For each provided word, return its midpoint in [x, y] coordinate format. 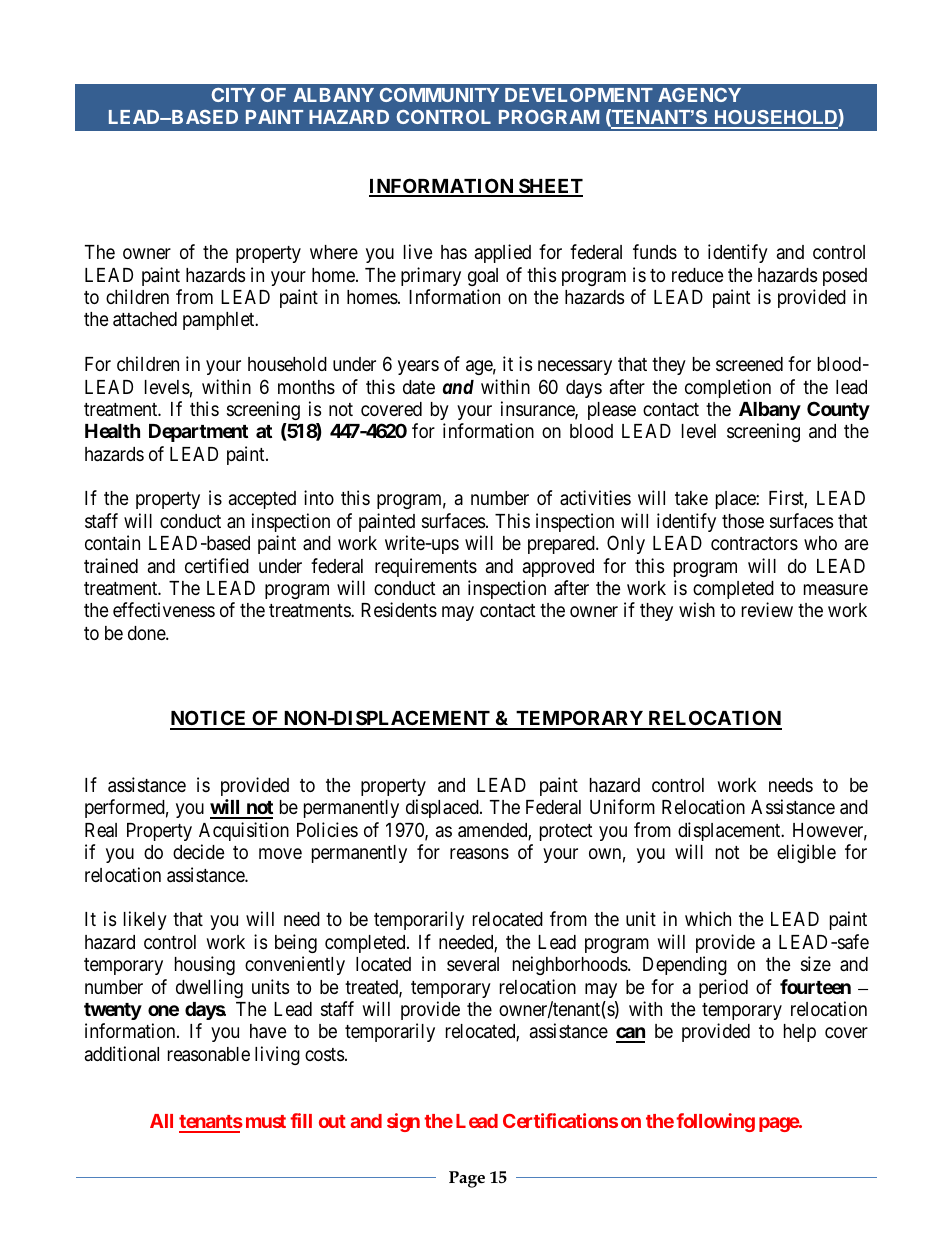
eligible [806, 853]
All [161, 1121]
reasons [479, 854]
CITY [233, 95]
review [767, 609]
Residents [399, 609]
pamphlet [220, 321]
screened [749, 364]
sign [403, 1122]
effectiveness [164, 609]
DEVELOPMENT [579, 95]
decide [199, 851]
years [418, 367]
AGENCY [699, 95]
